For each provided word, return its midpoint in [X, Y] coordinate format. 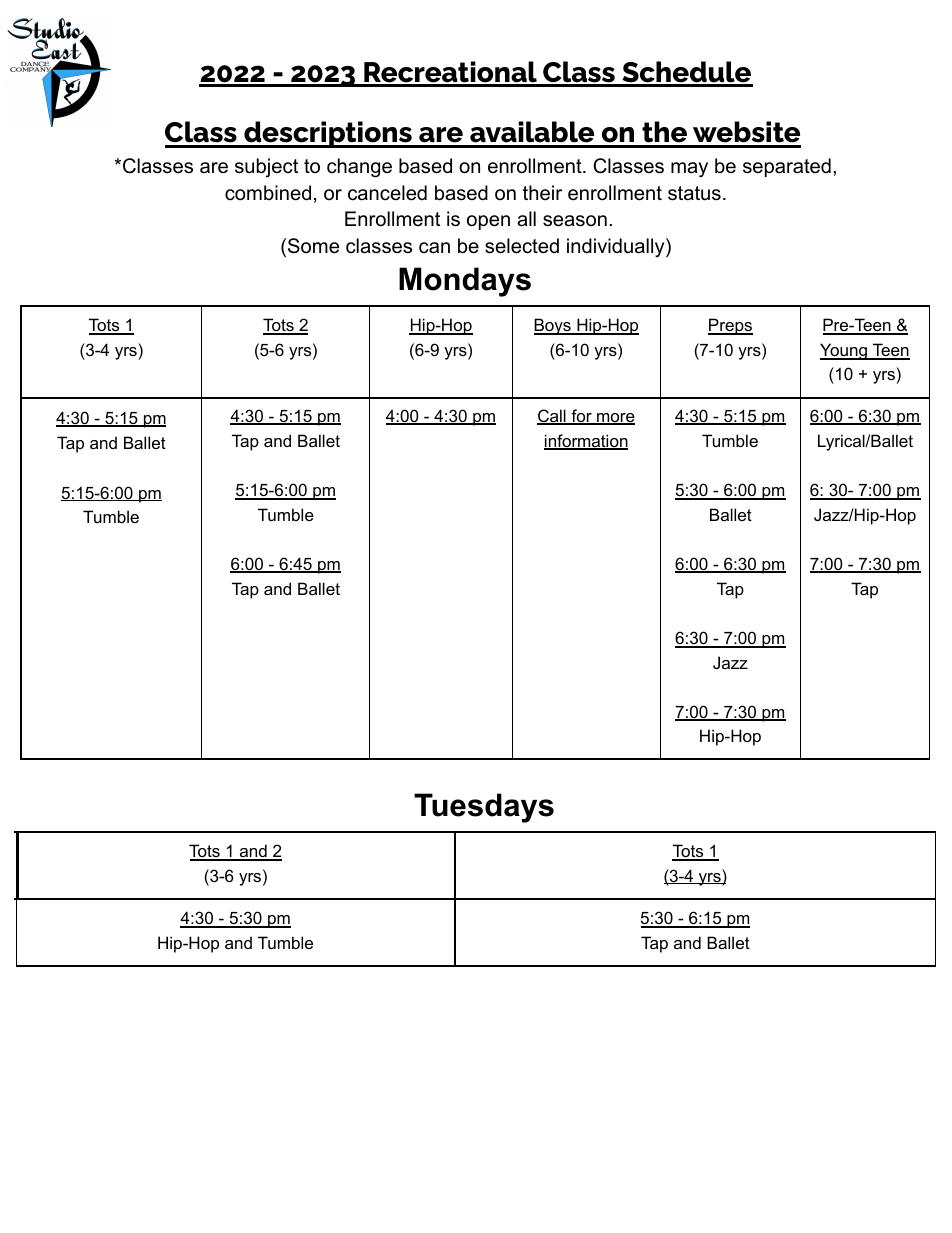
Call [552, 417]
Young [844, 351]
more [615, 419]
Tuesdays [484, 808]
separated [787, 167]
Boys [553, 326]
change [359, 168]
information [586, 442]
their [542, 193]
